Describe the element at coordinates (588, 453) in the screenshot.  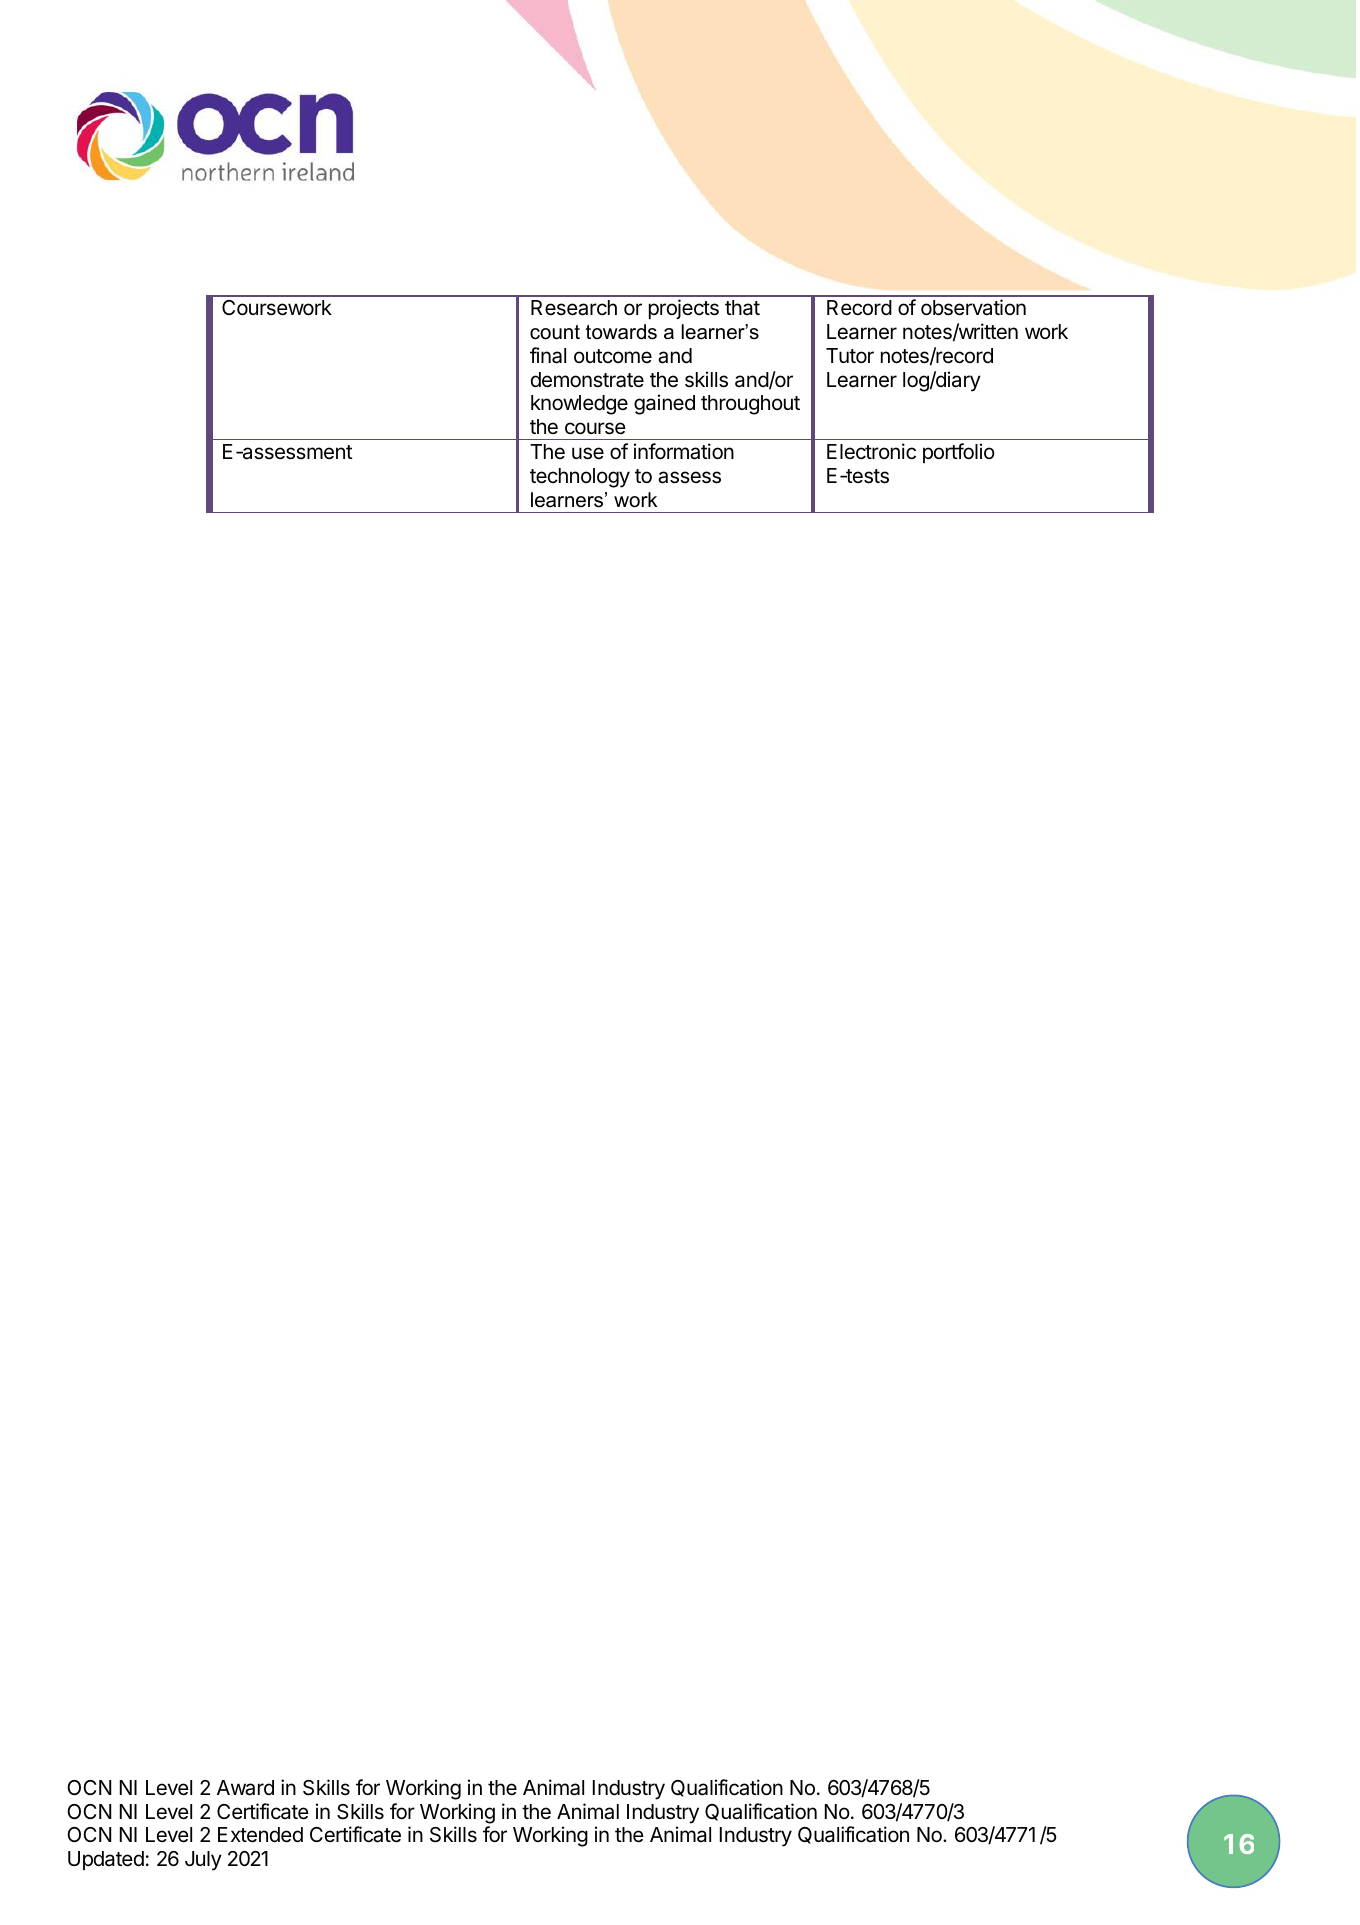
I see `use` at that location.
